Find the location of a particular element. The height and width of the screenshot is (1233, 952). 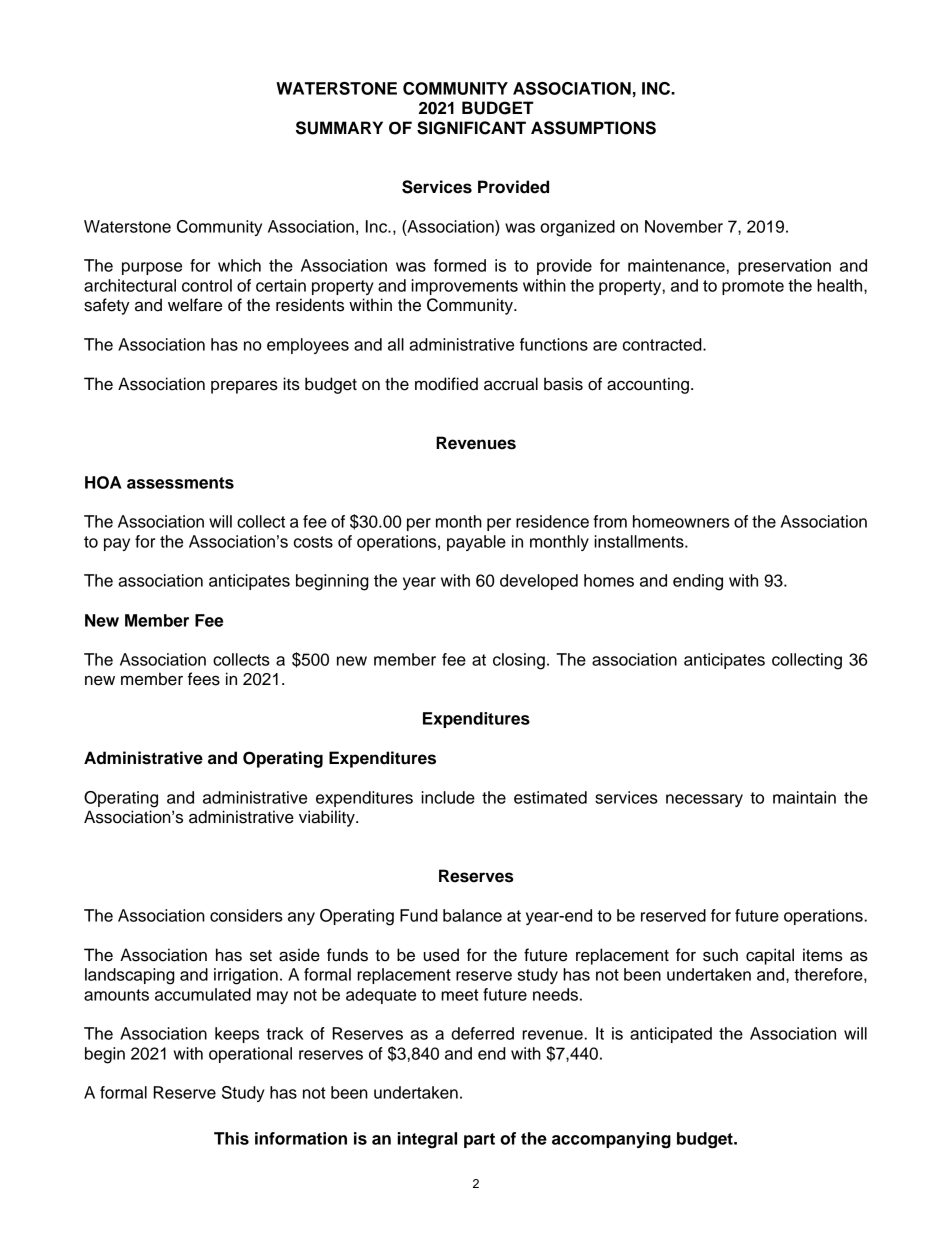

ending is located at coordinates (698, 582).
